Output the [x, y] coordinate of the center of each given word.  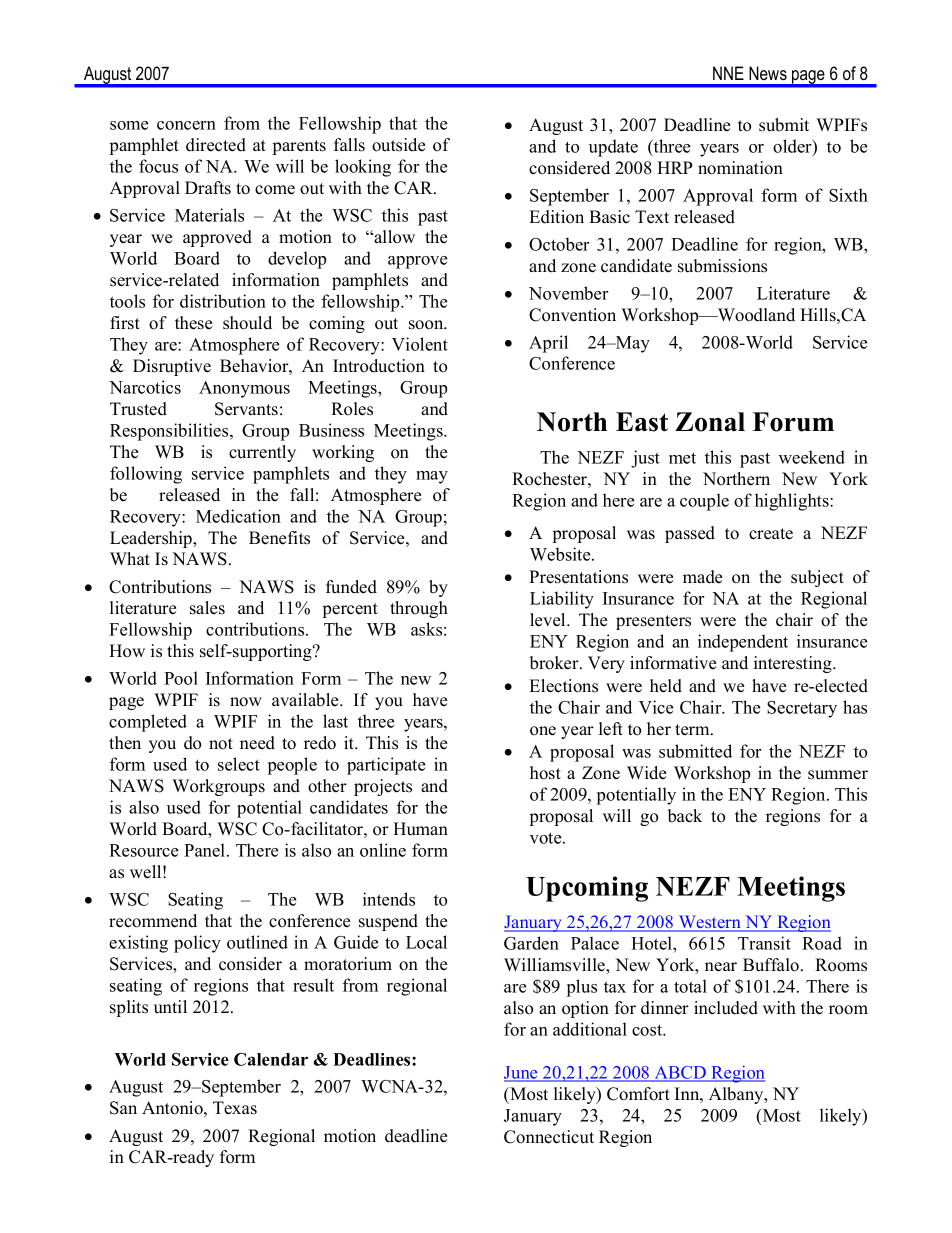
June [522, 1073]
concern [186, 125]
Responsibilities [170, 432]
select [239, 764]
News [768, 73]
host [545, 773]
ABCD [680, 1073]
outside [398, 145]
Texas [235, 1108]
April [548, 344]
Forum [793, 422]
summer [838, 775]
